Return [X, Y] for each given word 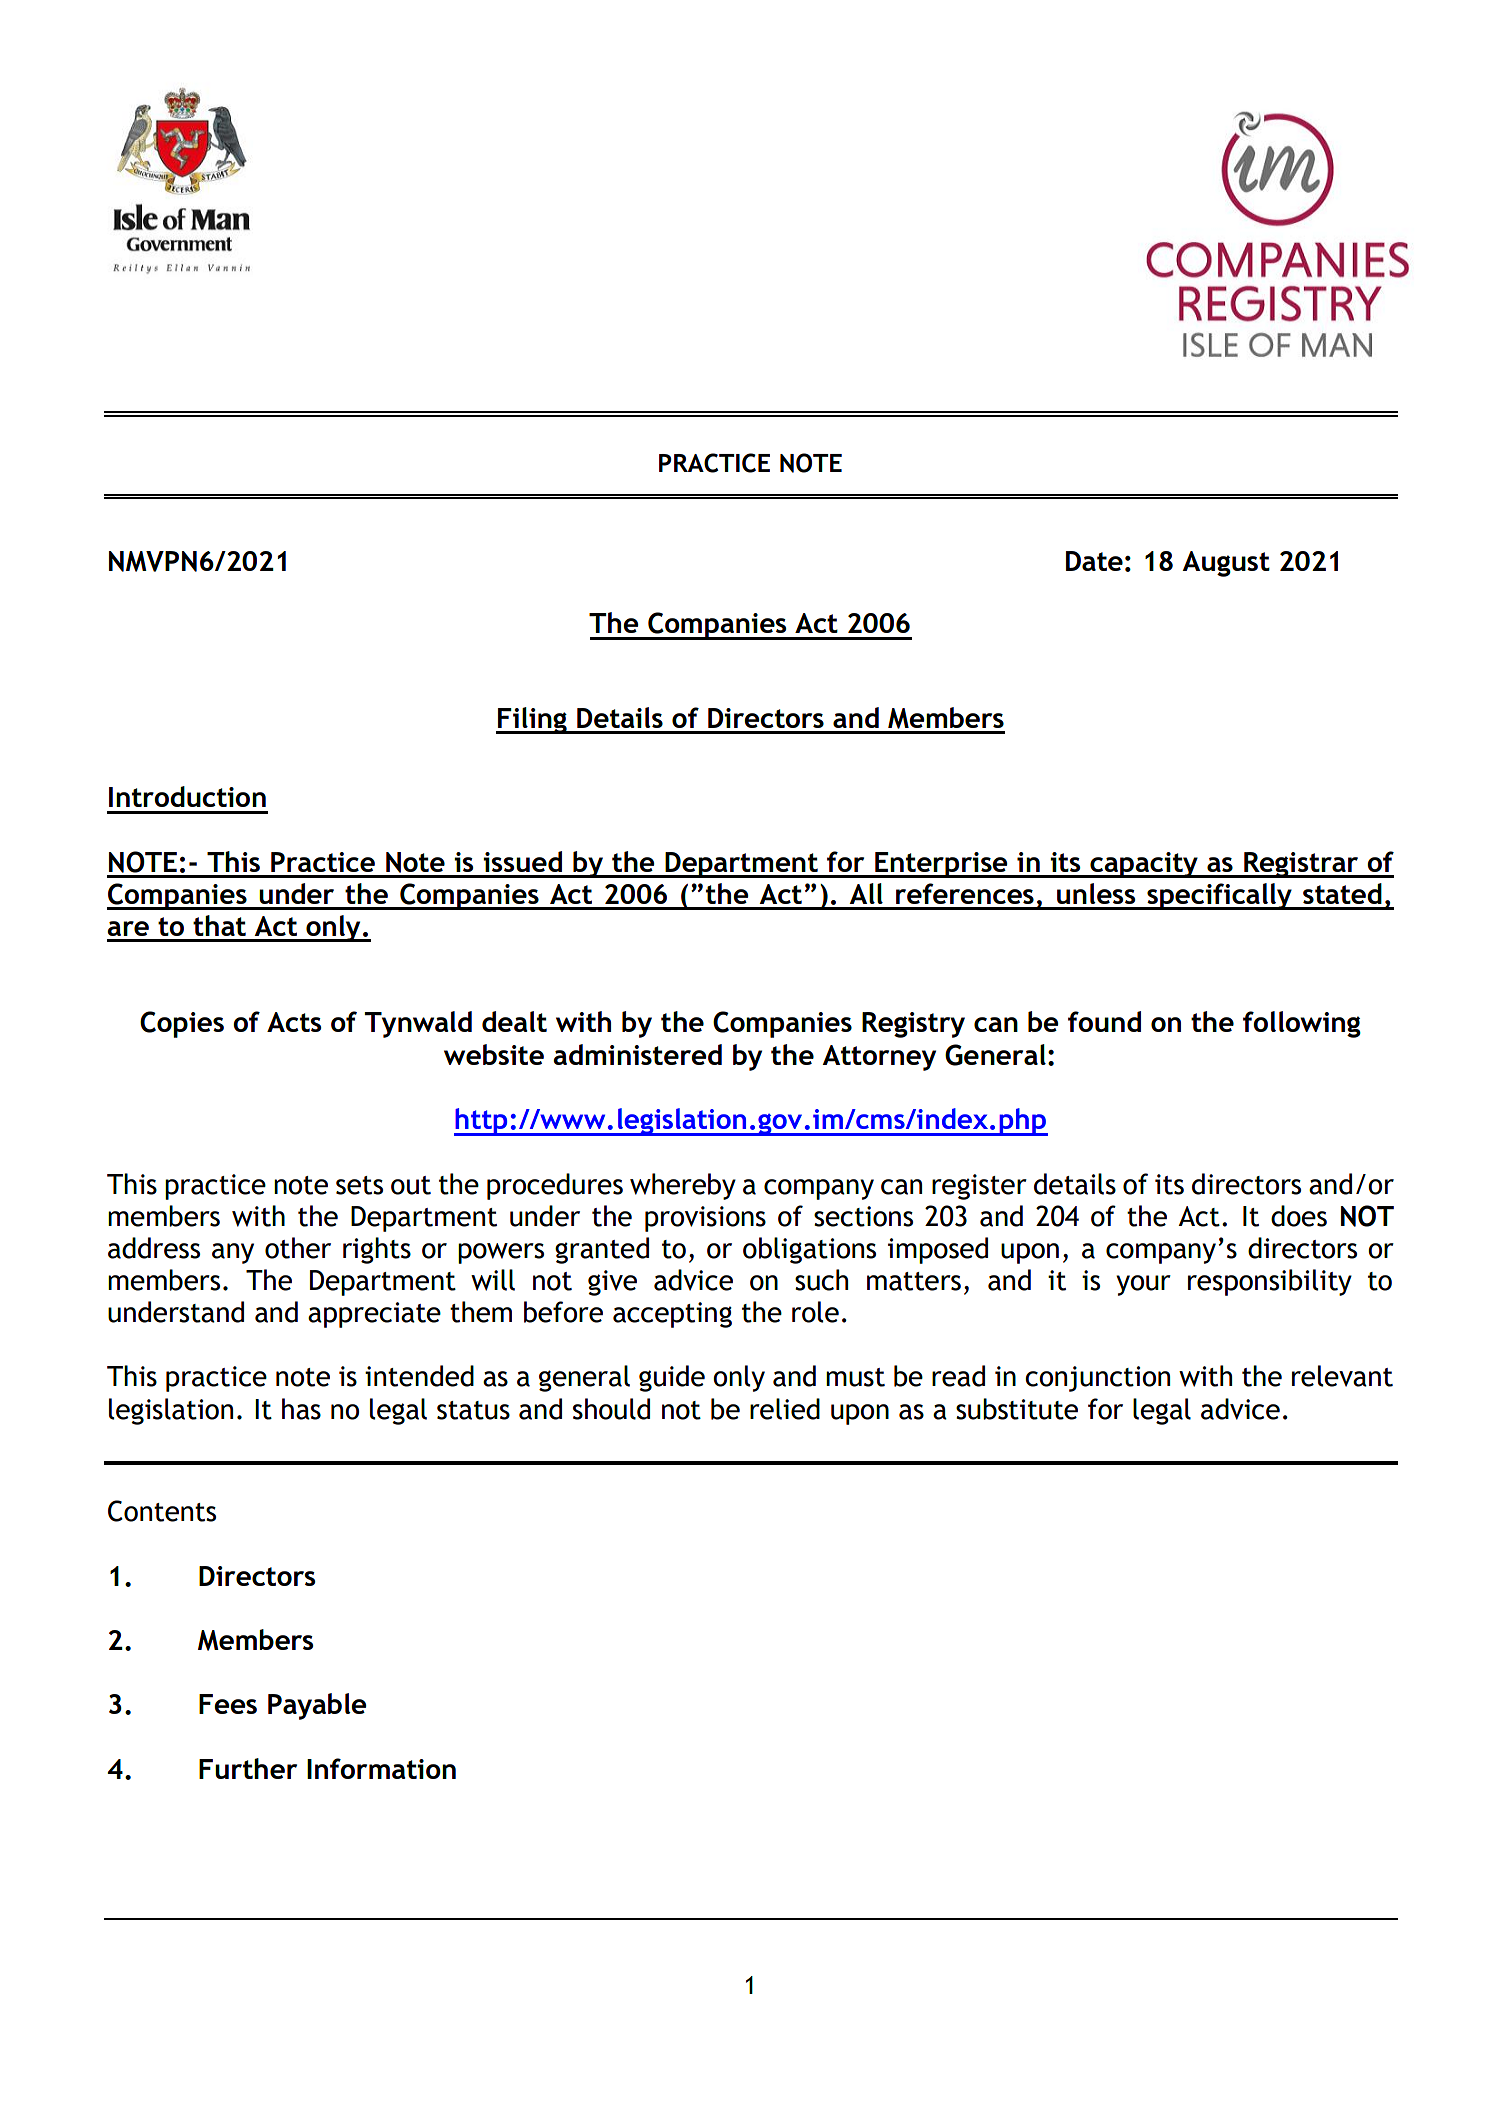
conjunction [1097, 1379]
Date [1094, 561]
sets [359, 1185]
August [1226, 564]
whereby [683, 1186]
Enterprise [941, 865]
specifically [1219, 896]
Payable [317, 1706]
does [1299, 1216]
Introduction [187, 796]
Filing [532, 720]
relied [785, 1409]
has [301, 1409]
